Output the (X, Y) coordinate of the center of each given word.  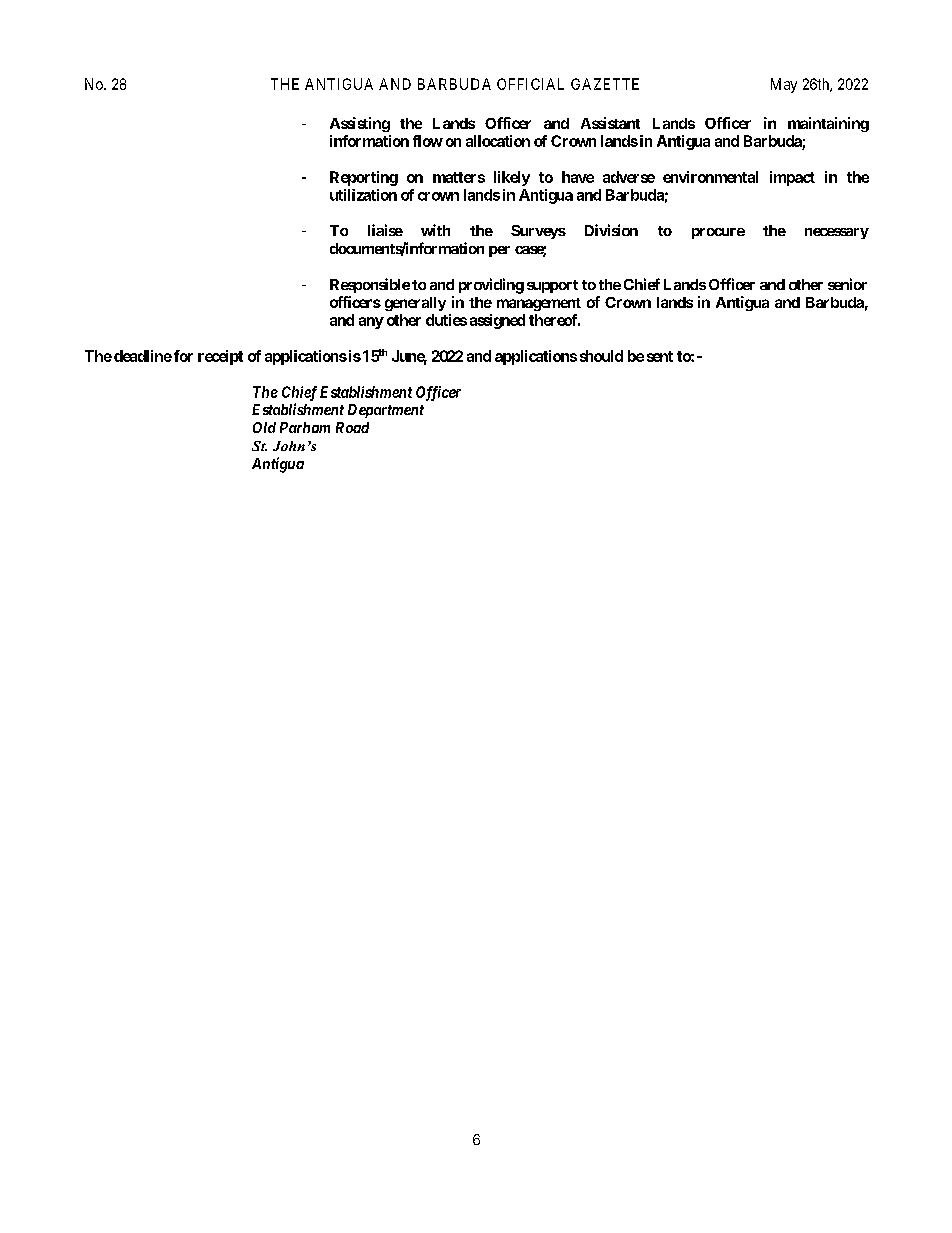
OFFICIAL (530, 84)
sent (660, 356)
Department (386, 411)
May (784, 85)
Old (264, 427)
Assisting (360, 124)
